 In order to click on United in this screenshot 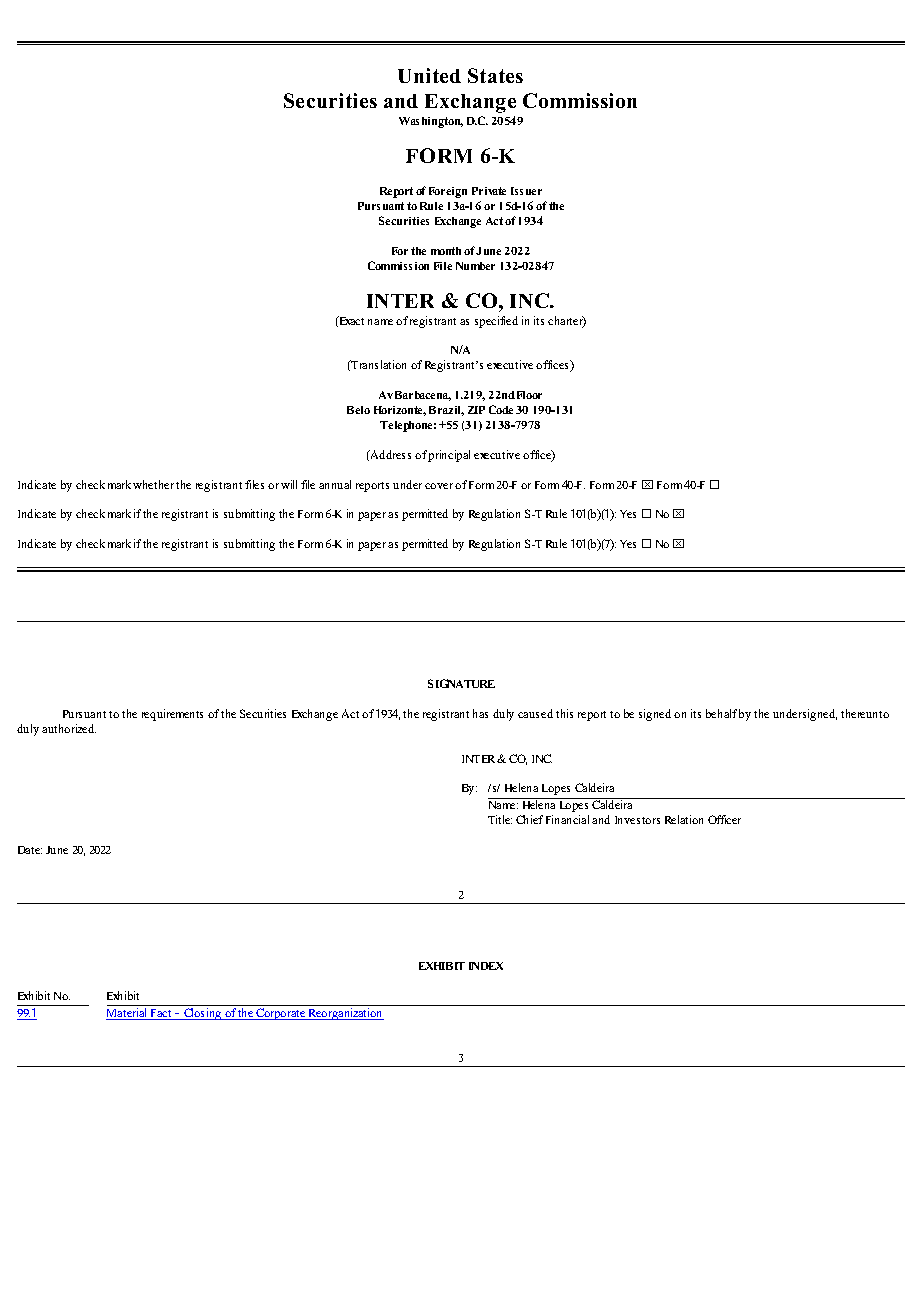, I will do `click(429, 75)`.
